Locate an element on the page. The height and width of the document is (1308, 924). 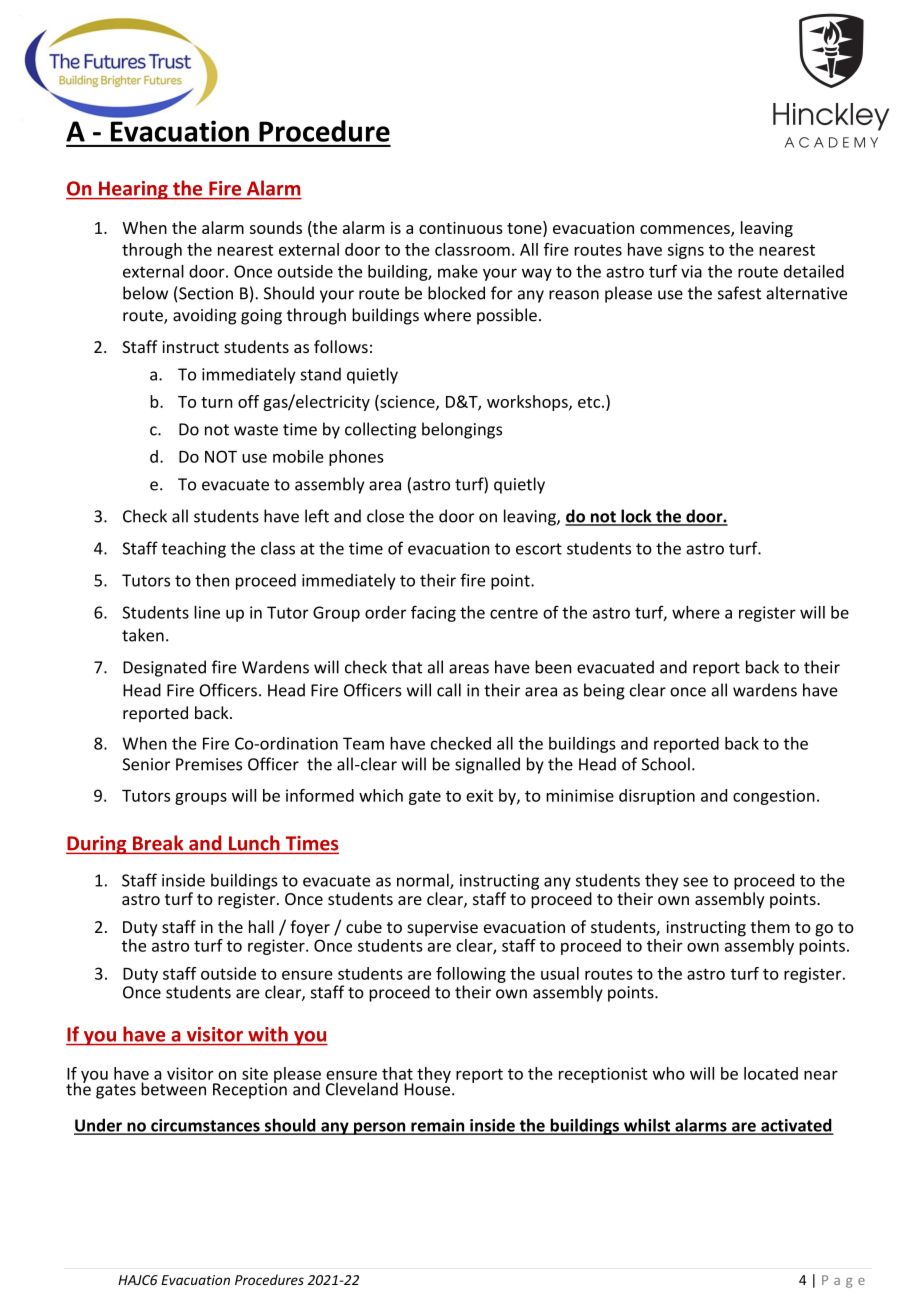
Hearing is located at coordinates (133, 190).
